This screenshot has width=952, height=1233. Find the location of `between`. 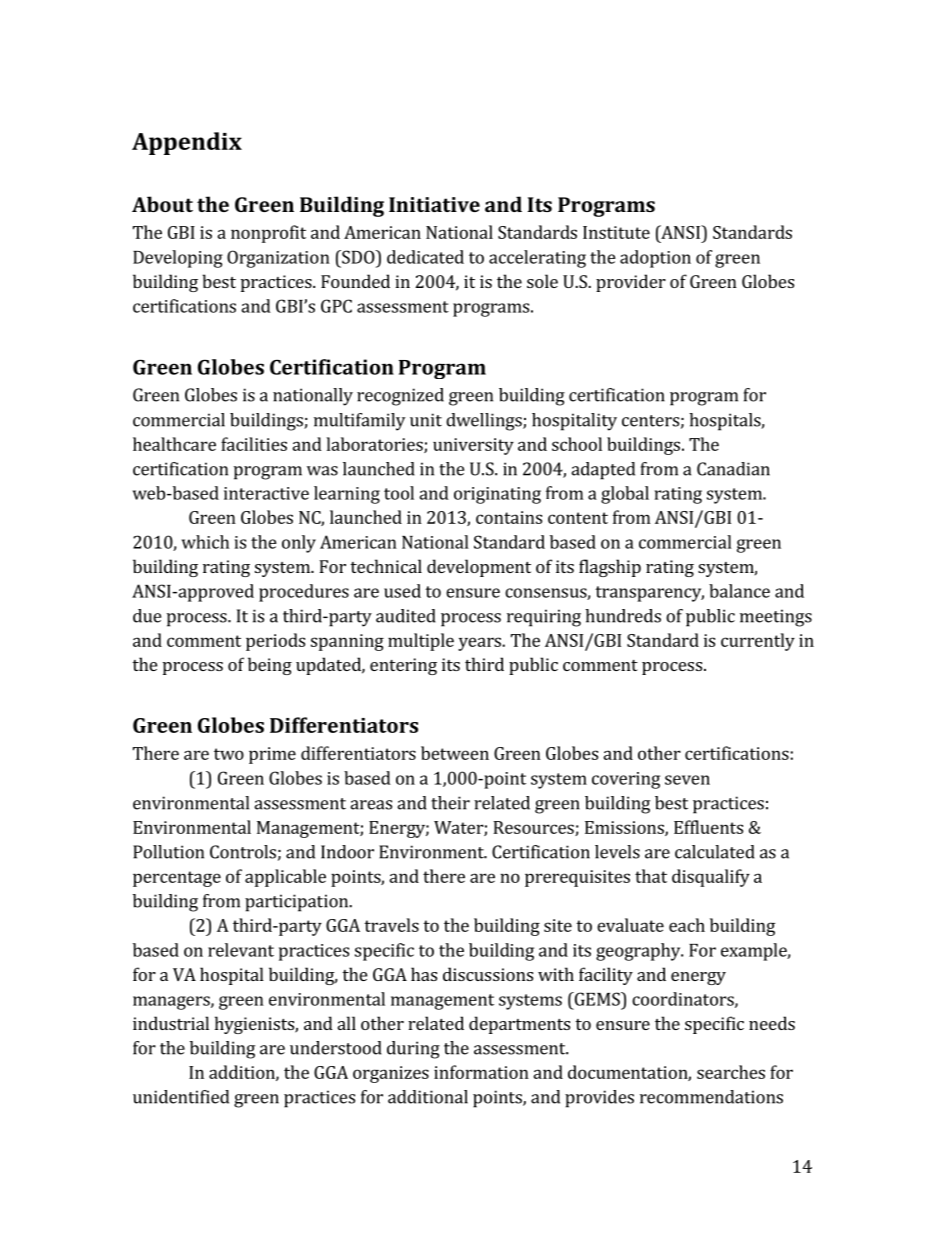

between is located at coordinates (455, 753).
